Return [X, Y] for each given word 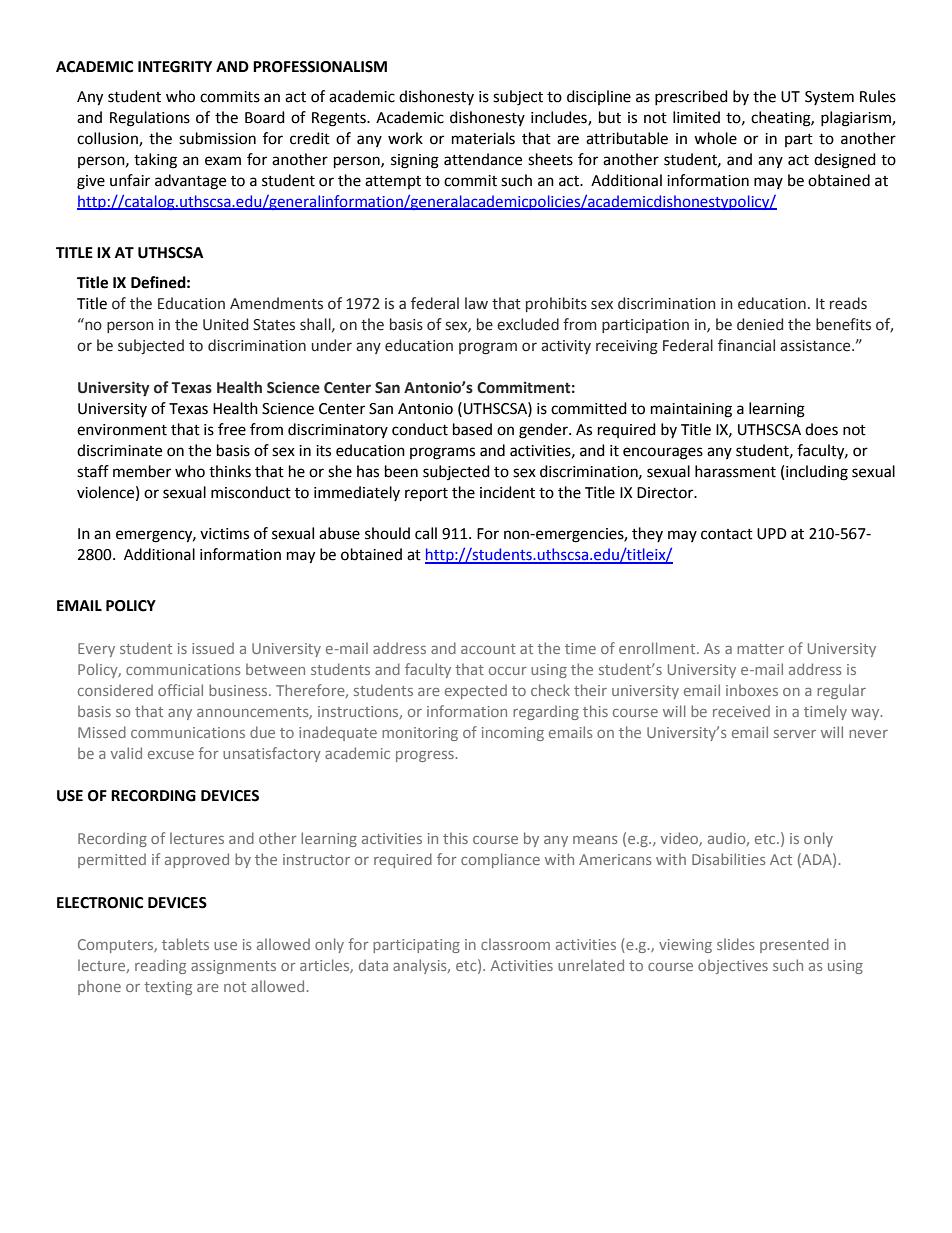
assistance [816, 346]
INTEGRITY [175, 67]
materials [483, 138]
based [472, 429]
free [232, 429]
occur [508, 671]
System [829, 98]
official [180, 690]
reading [160, 966]
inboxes [752, 690]
